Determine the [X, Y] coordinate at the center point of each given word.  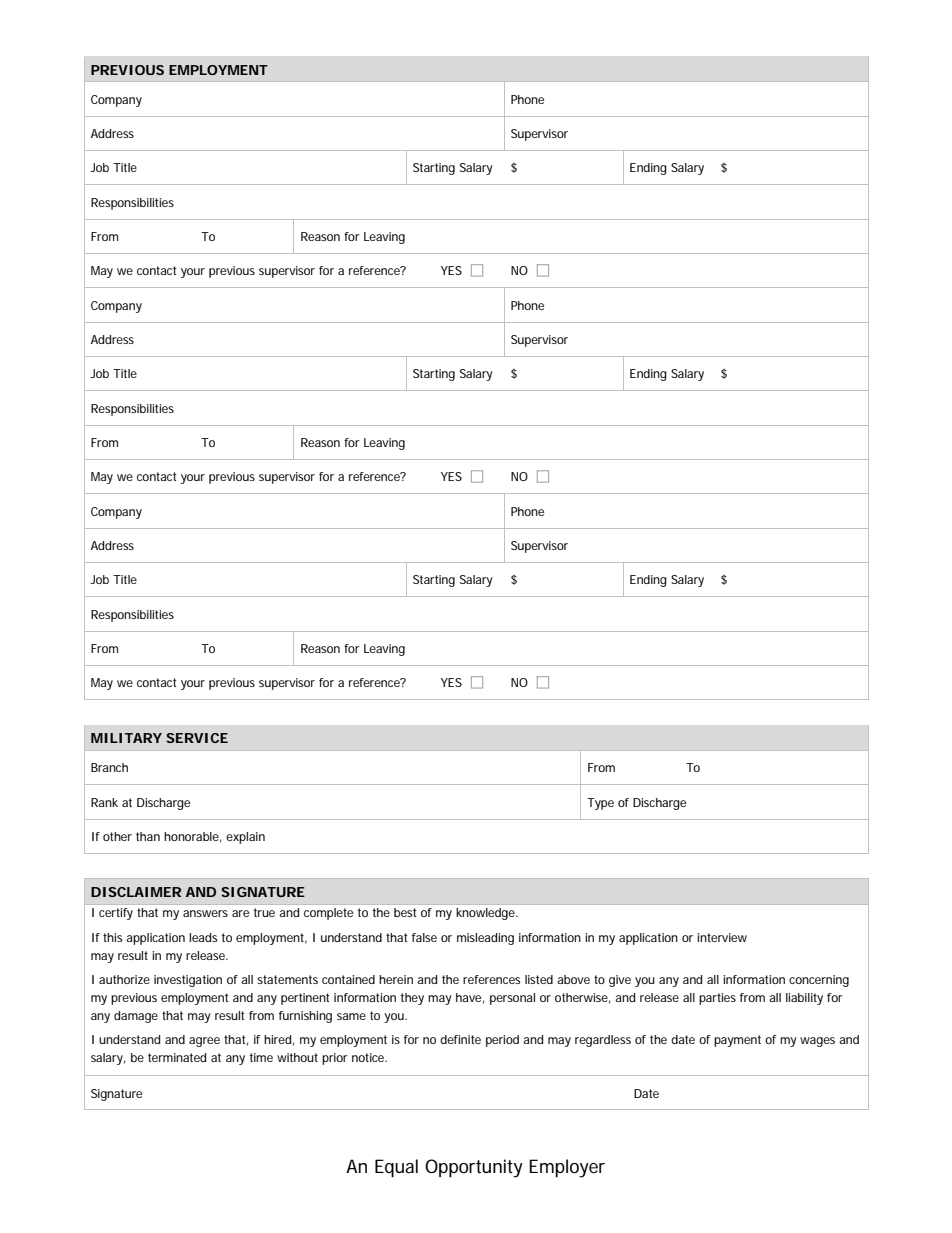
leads [203, 937]
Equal [396, 1168]
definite [460, 1039]
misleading [485, 939]
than [148, 836]
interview [722, 937]
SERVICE [197, 738]
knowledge [486, 914]
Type [600, 804]
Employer [567, 1168]
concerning [819, 981]
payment [737, 1041]
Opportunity [474, 1168]
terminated [177, 1057]
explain [245, 838]
